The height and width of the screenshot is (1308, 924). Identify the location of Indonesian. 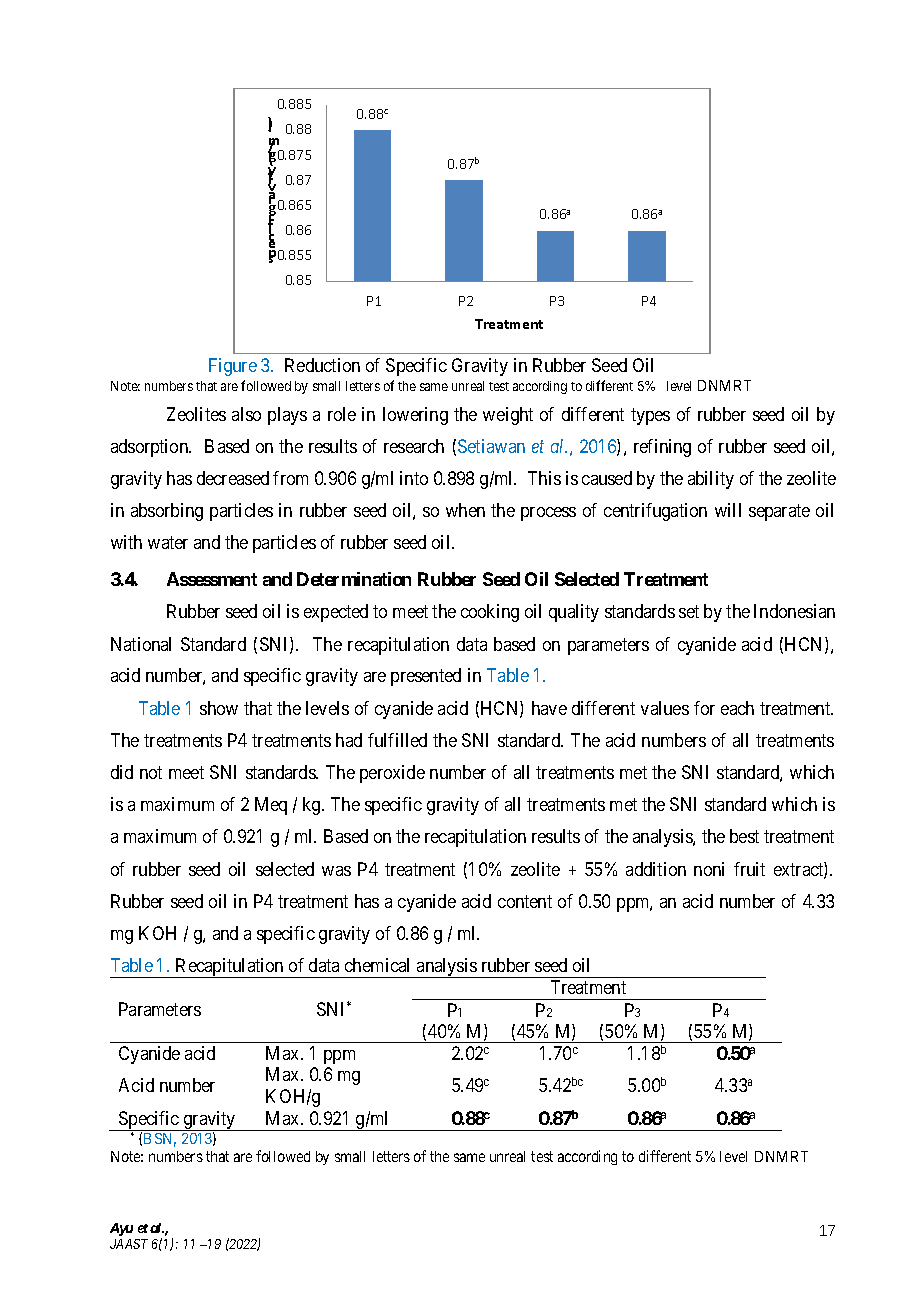
(794, 611).
